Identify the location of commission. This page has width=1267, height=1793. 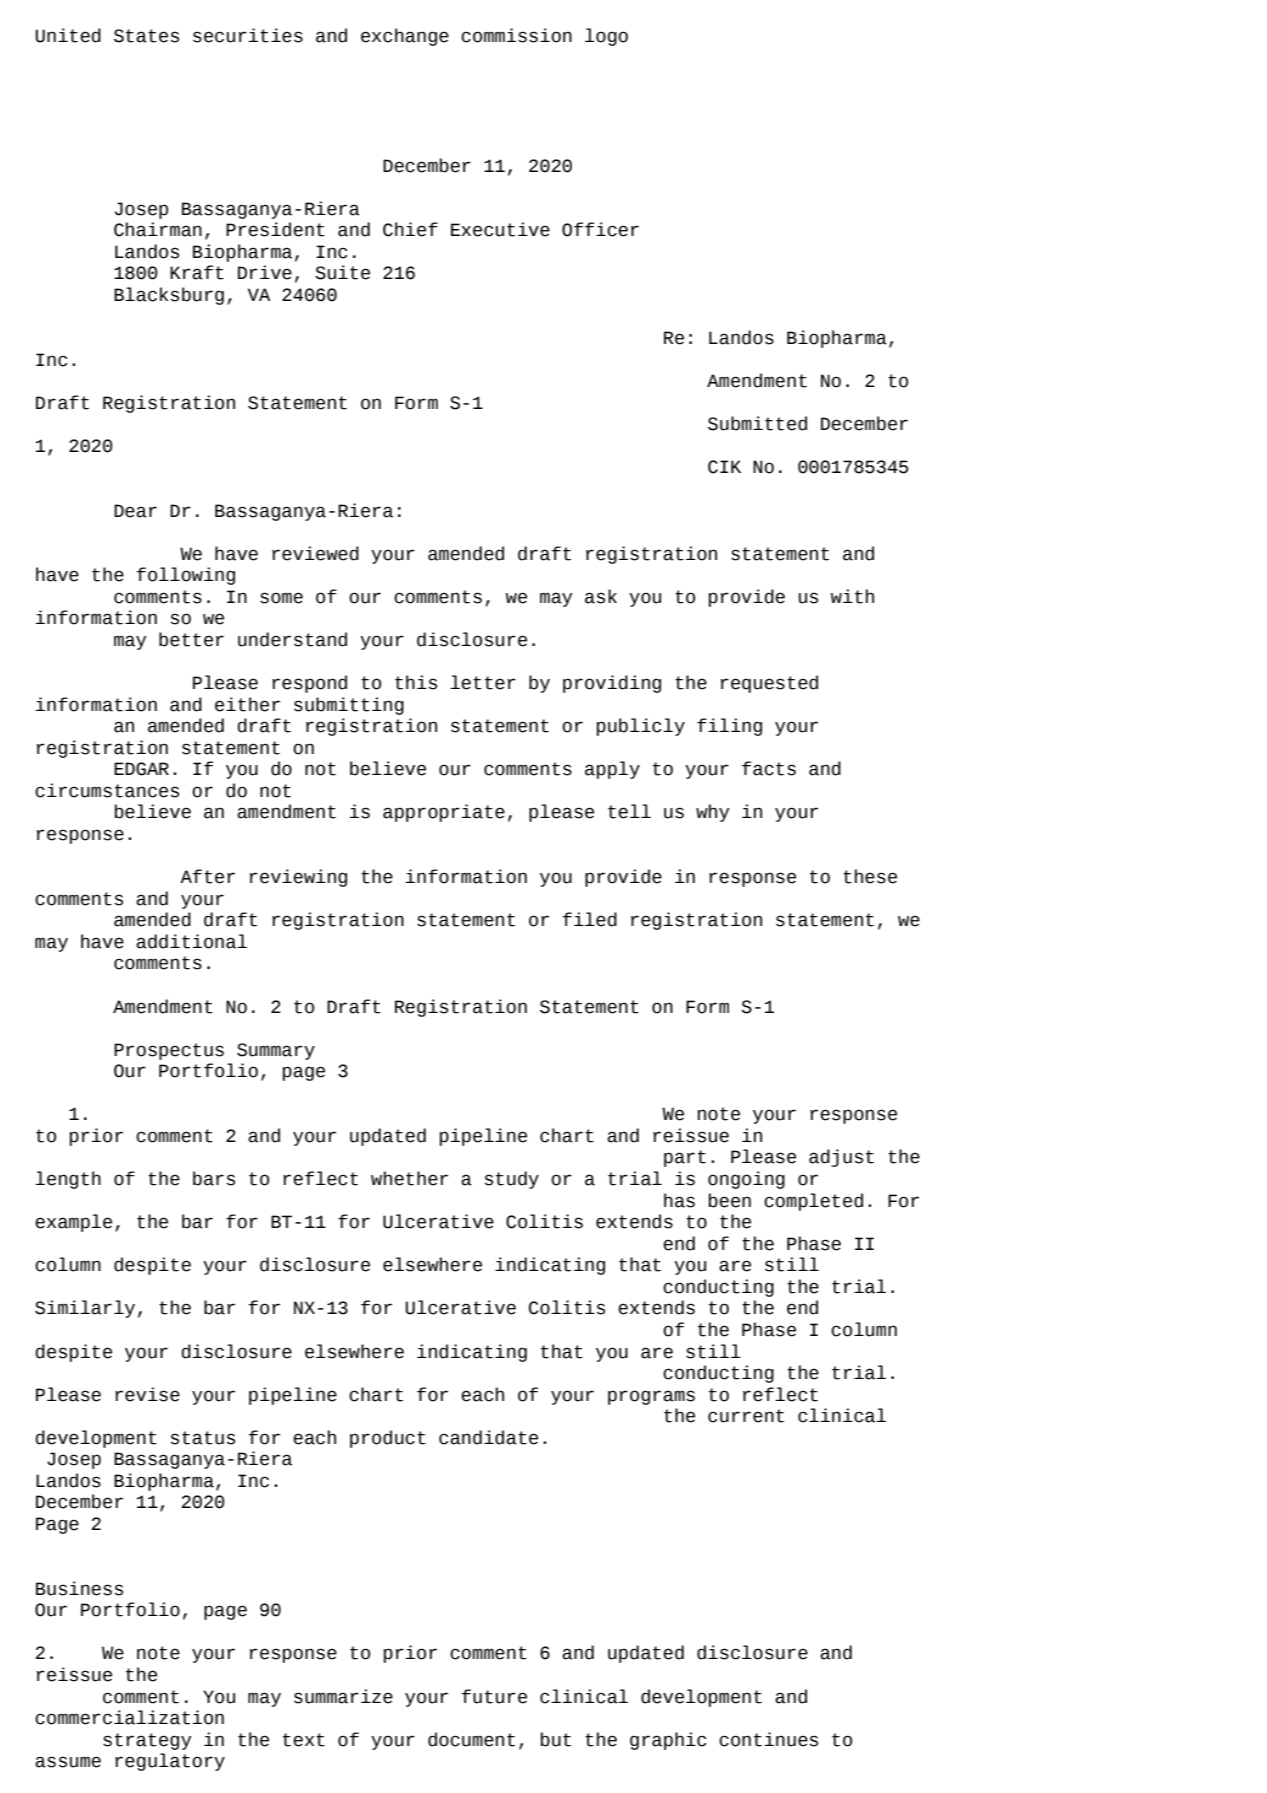
(516, 35).
